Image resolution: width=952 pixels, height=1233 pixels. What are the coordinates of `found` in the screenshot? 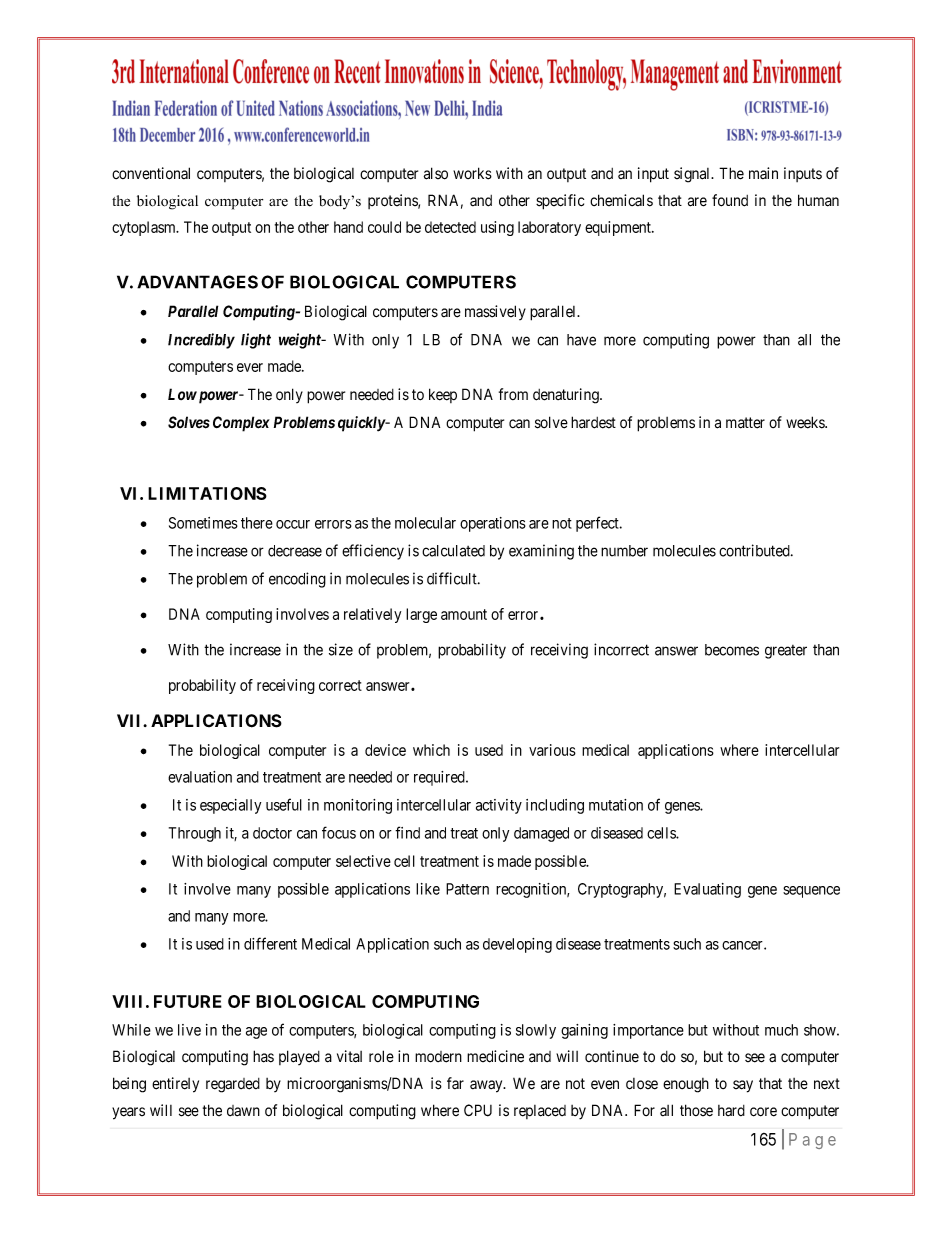 It's located at (730, 200).
